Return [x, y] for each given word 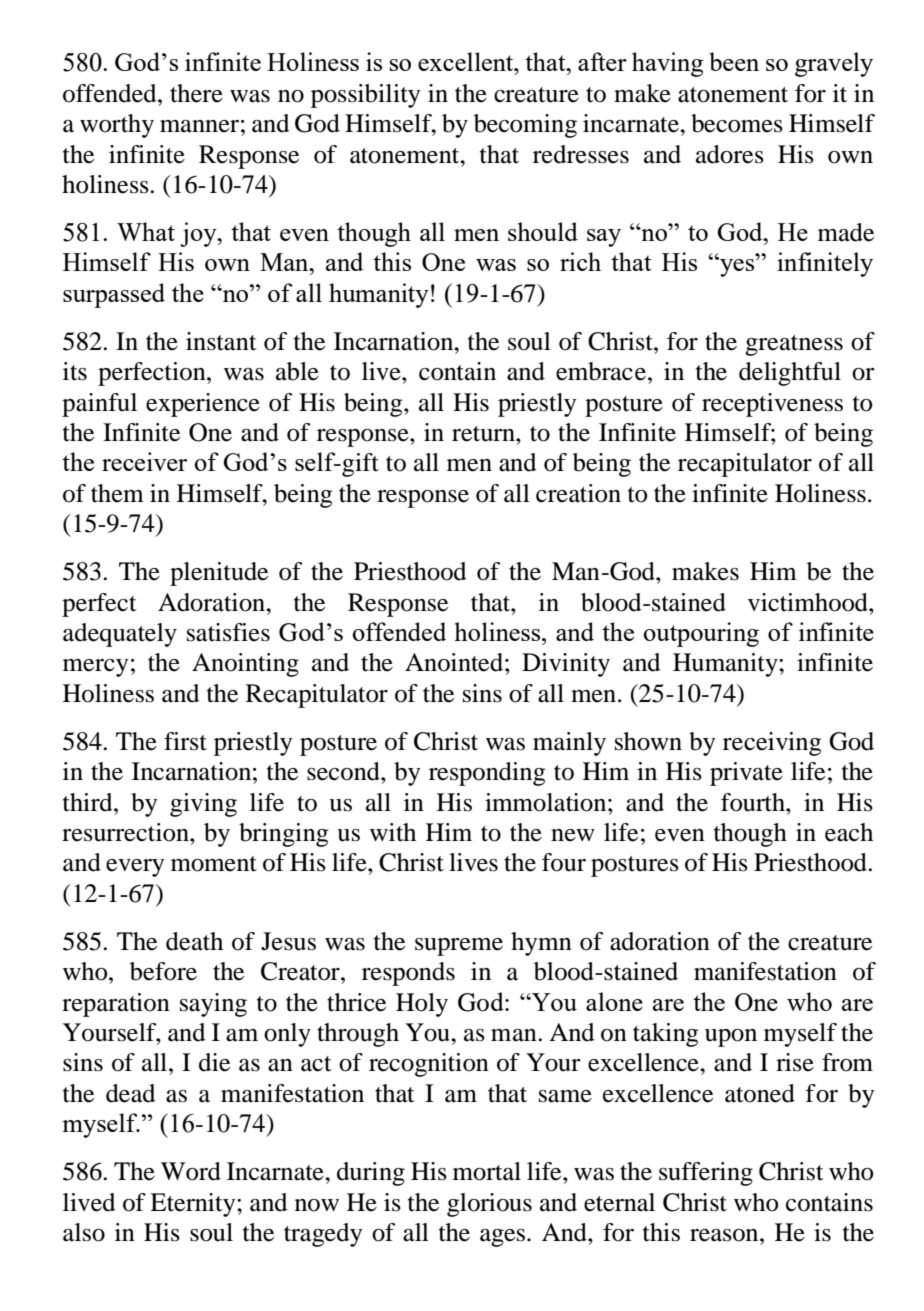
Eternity [194, 1205]
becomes [737, 123]
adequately [120, 635]
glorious [489, 1205]
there [196, 93]
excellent [467, 61]
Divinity [566, 665]
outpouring [701, 634]
